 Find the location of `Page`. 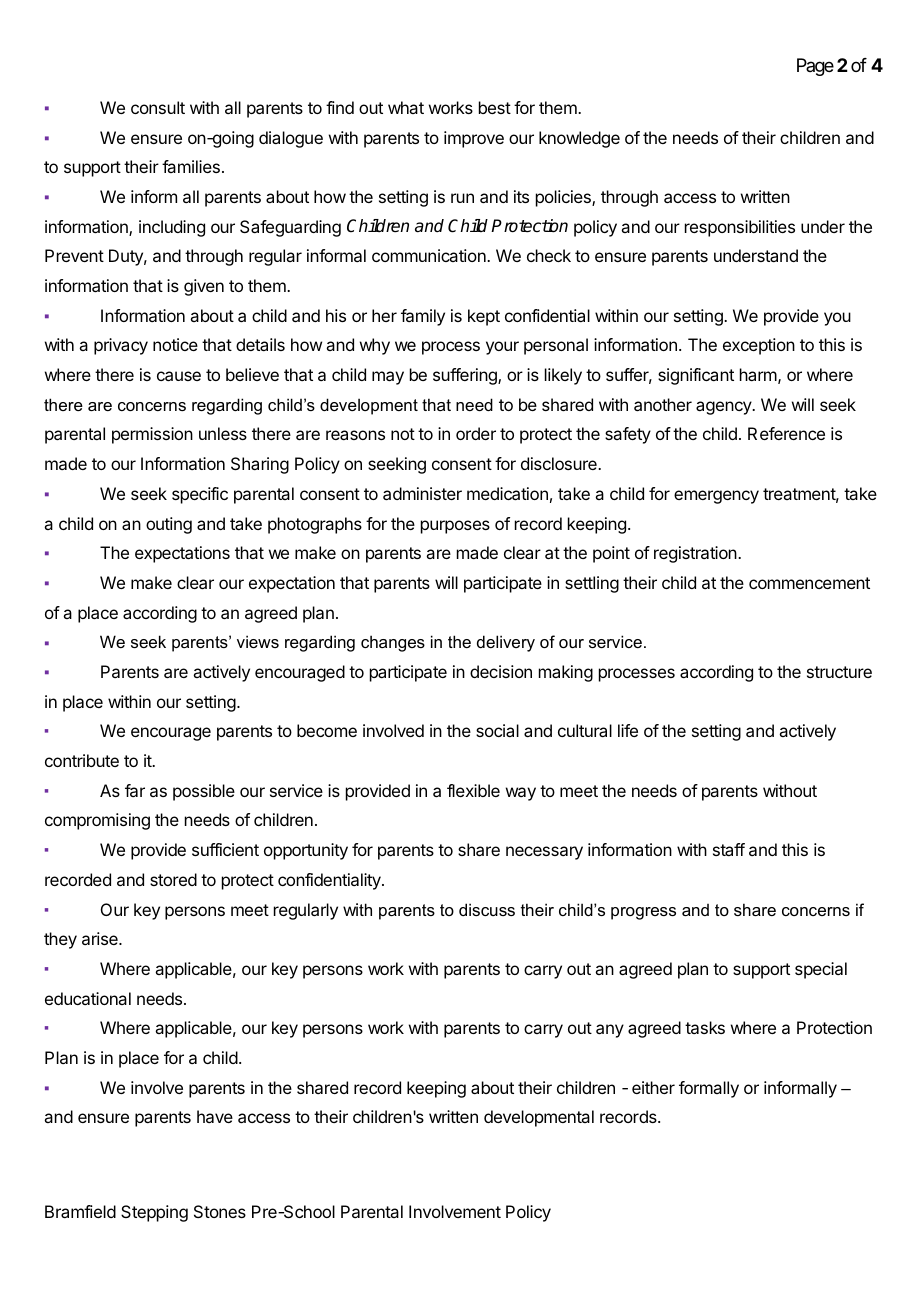

Page is located at coordinates (815, 67).
